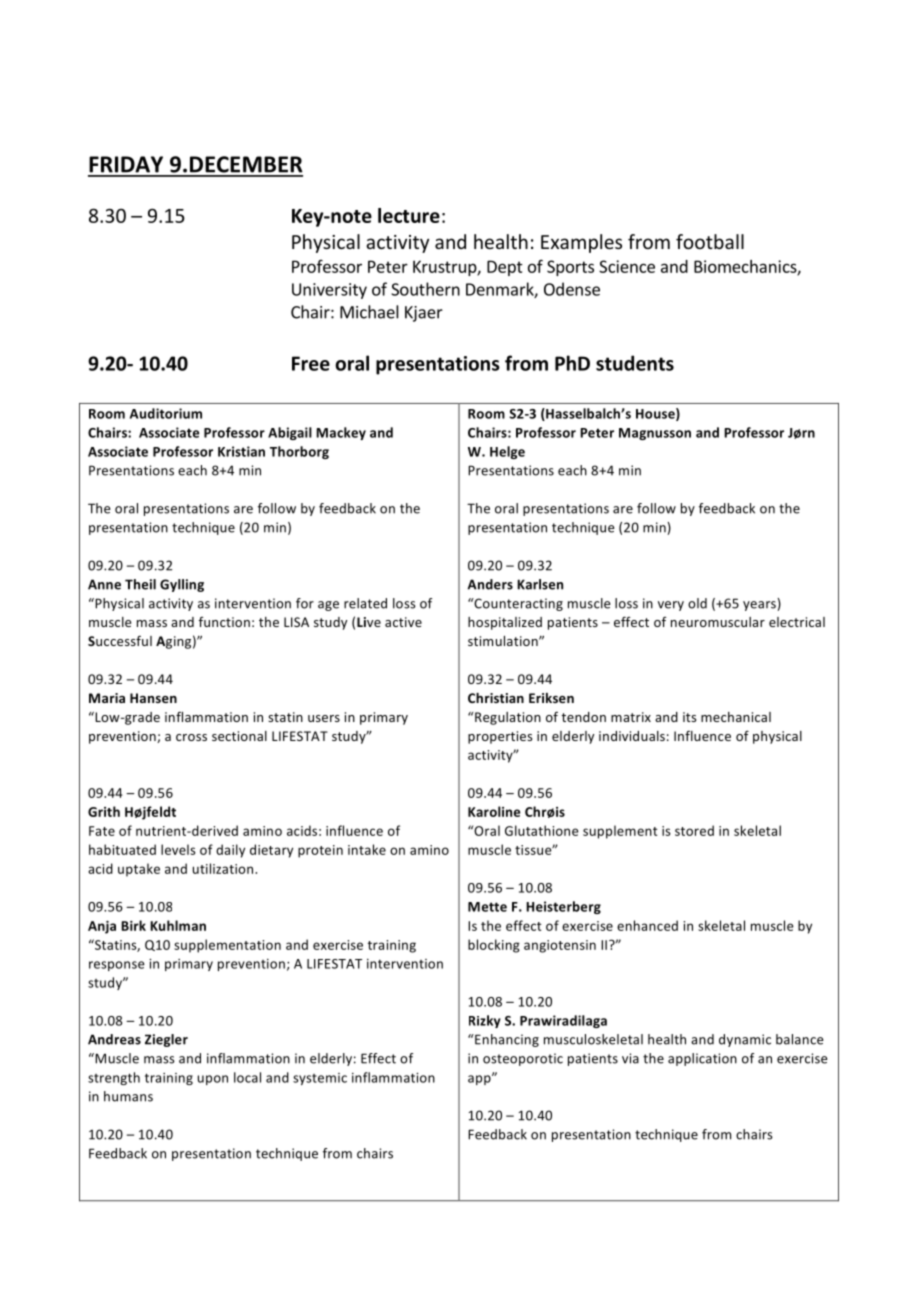 This image has height=1308, width=924. What do you see at coordinates (409, 215) in the image?
I see `lecture` at bounding box center [409, 215].
